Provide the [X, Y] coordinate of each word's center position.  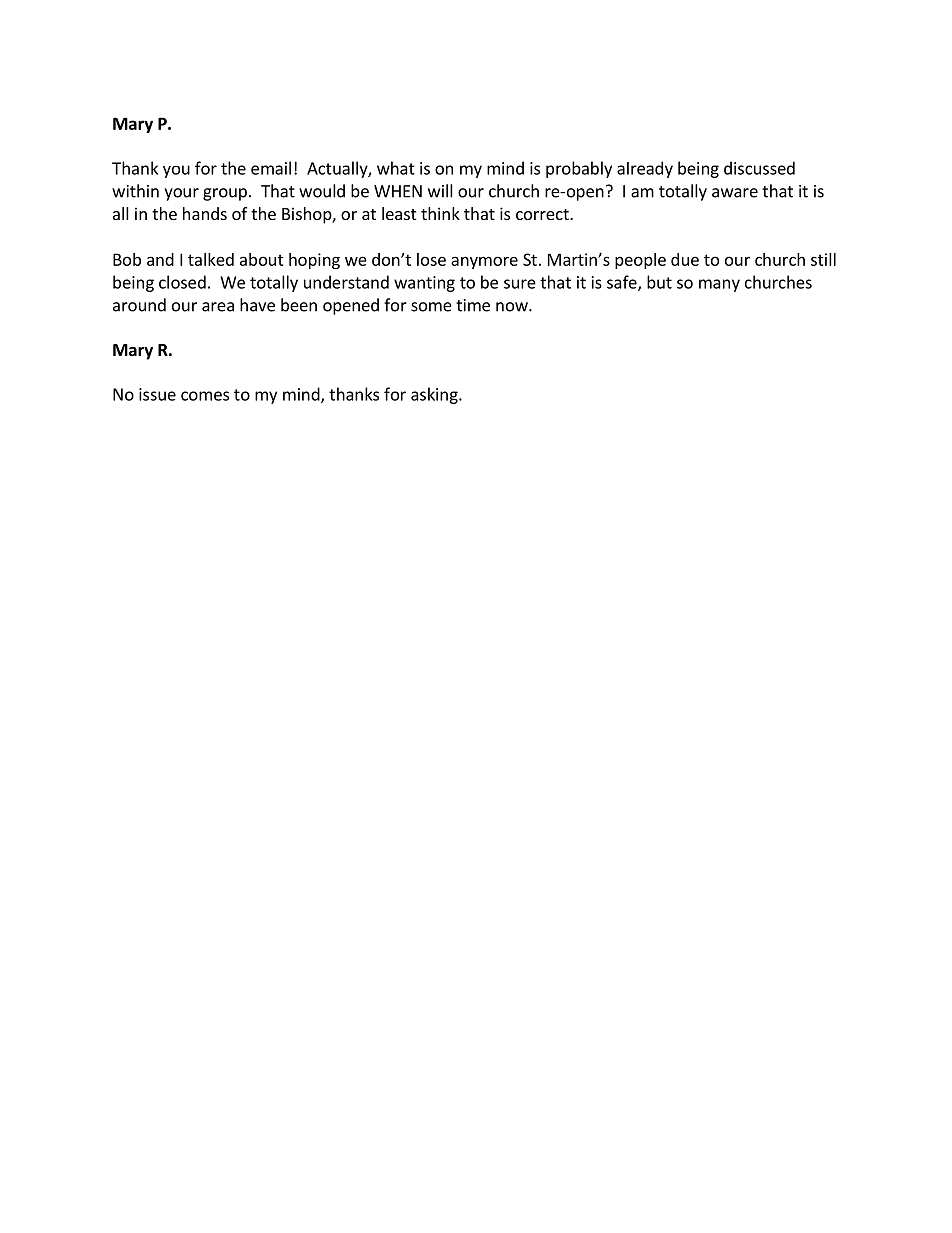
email [271, 168]
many [719, 285]
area [218, 307]
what [396, 168]
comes [205, 396]
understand [346, 282]
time [473, 305]
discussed [759, 168]
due [685, 259]
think [440, 213]
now [513, 307]
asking [435, 395]
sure [520, 284]
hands [205, 213]
